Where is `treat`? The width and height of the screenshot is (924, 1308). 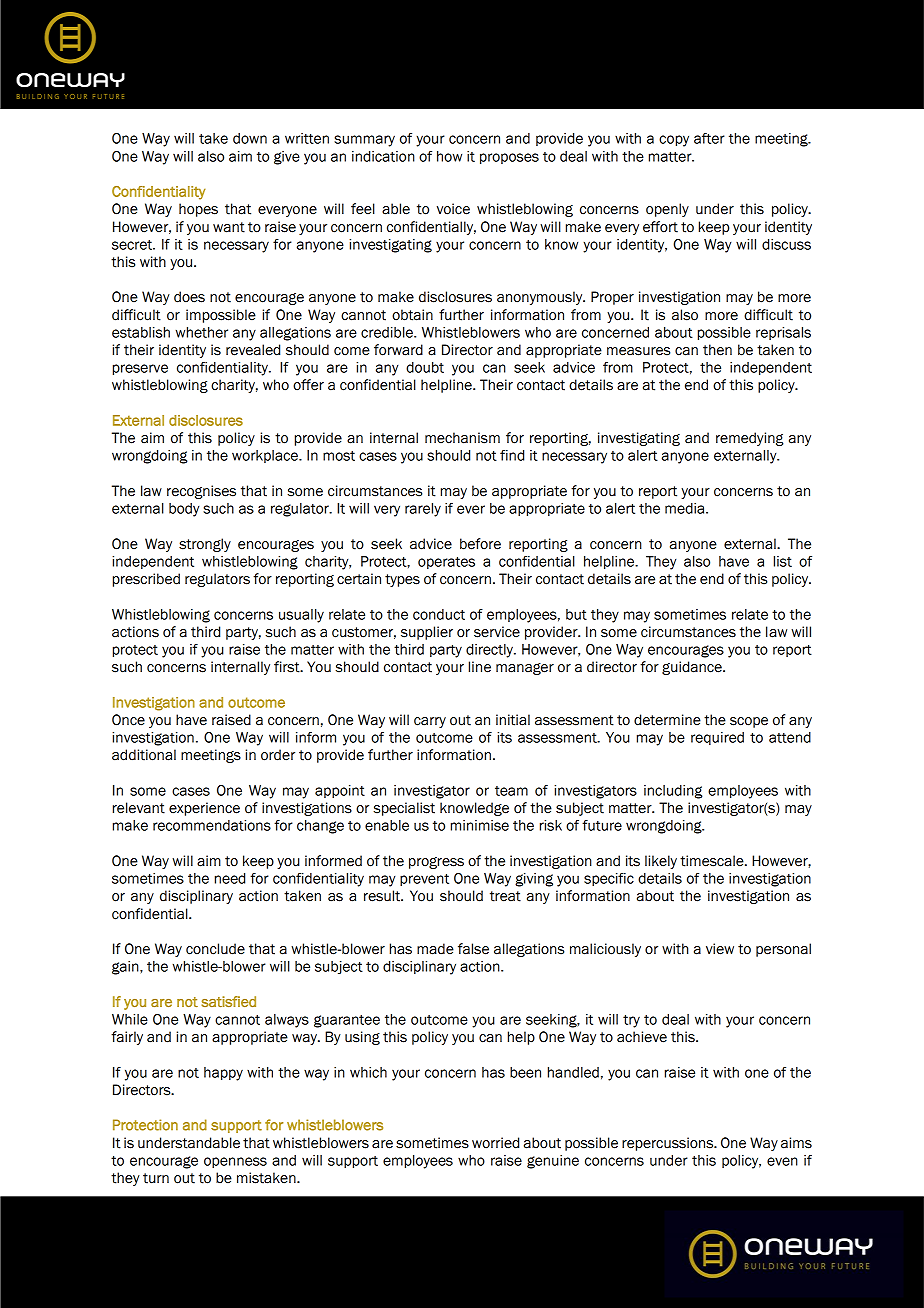 treat is located at coordinates (505, 896).
